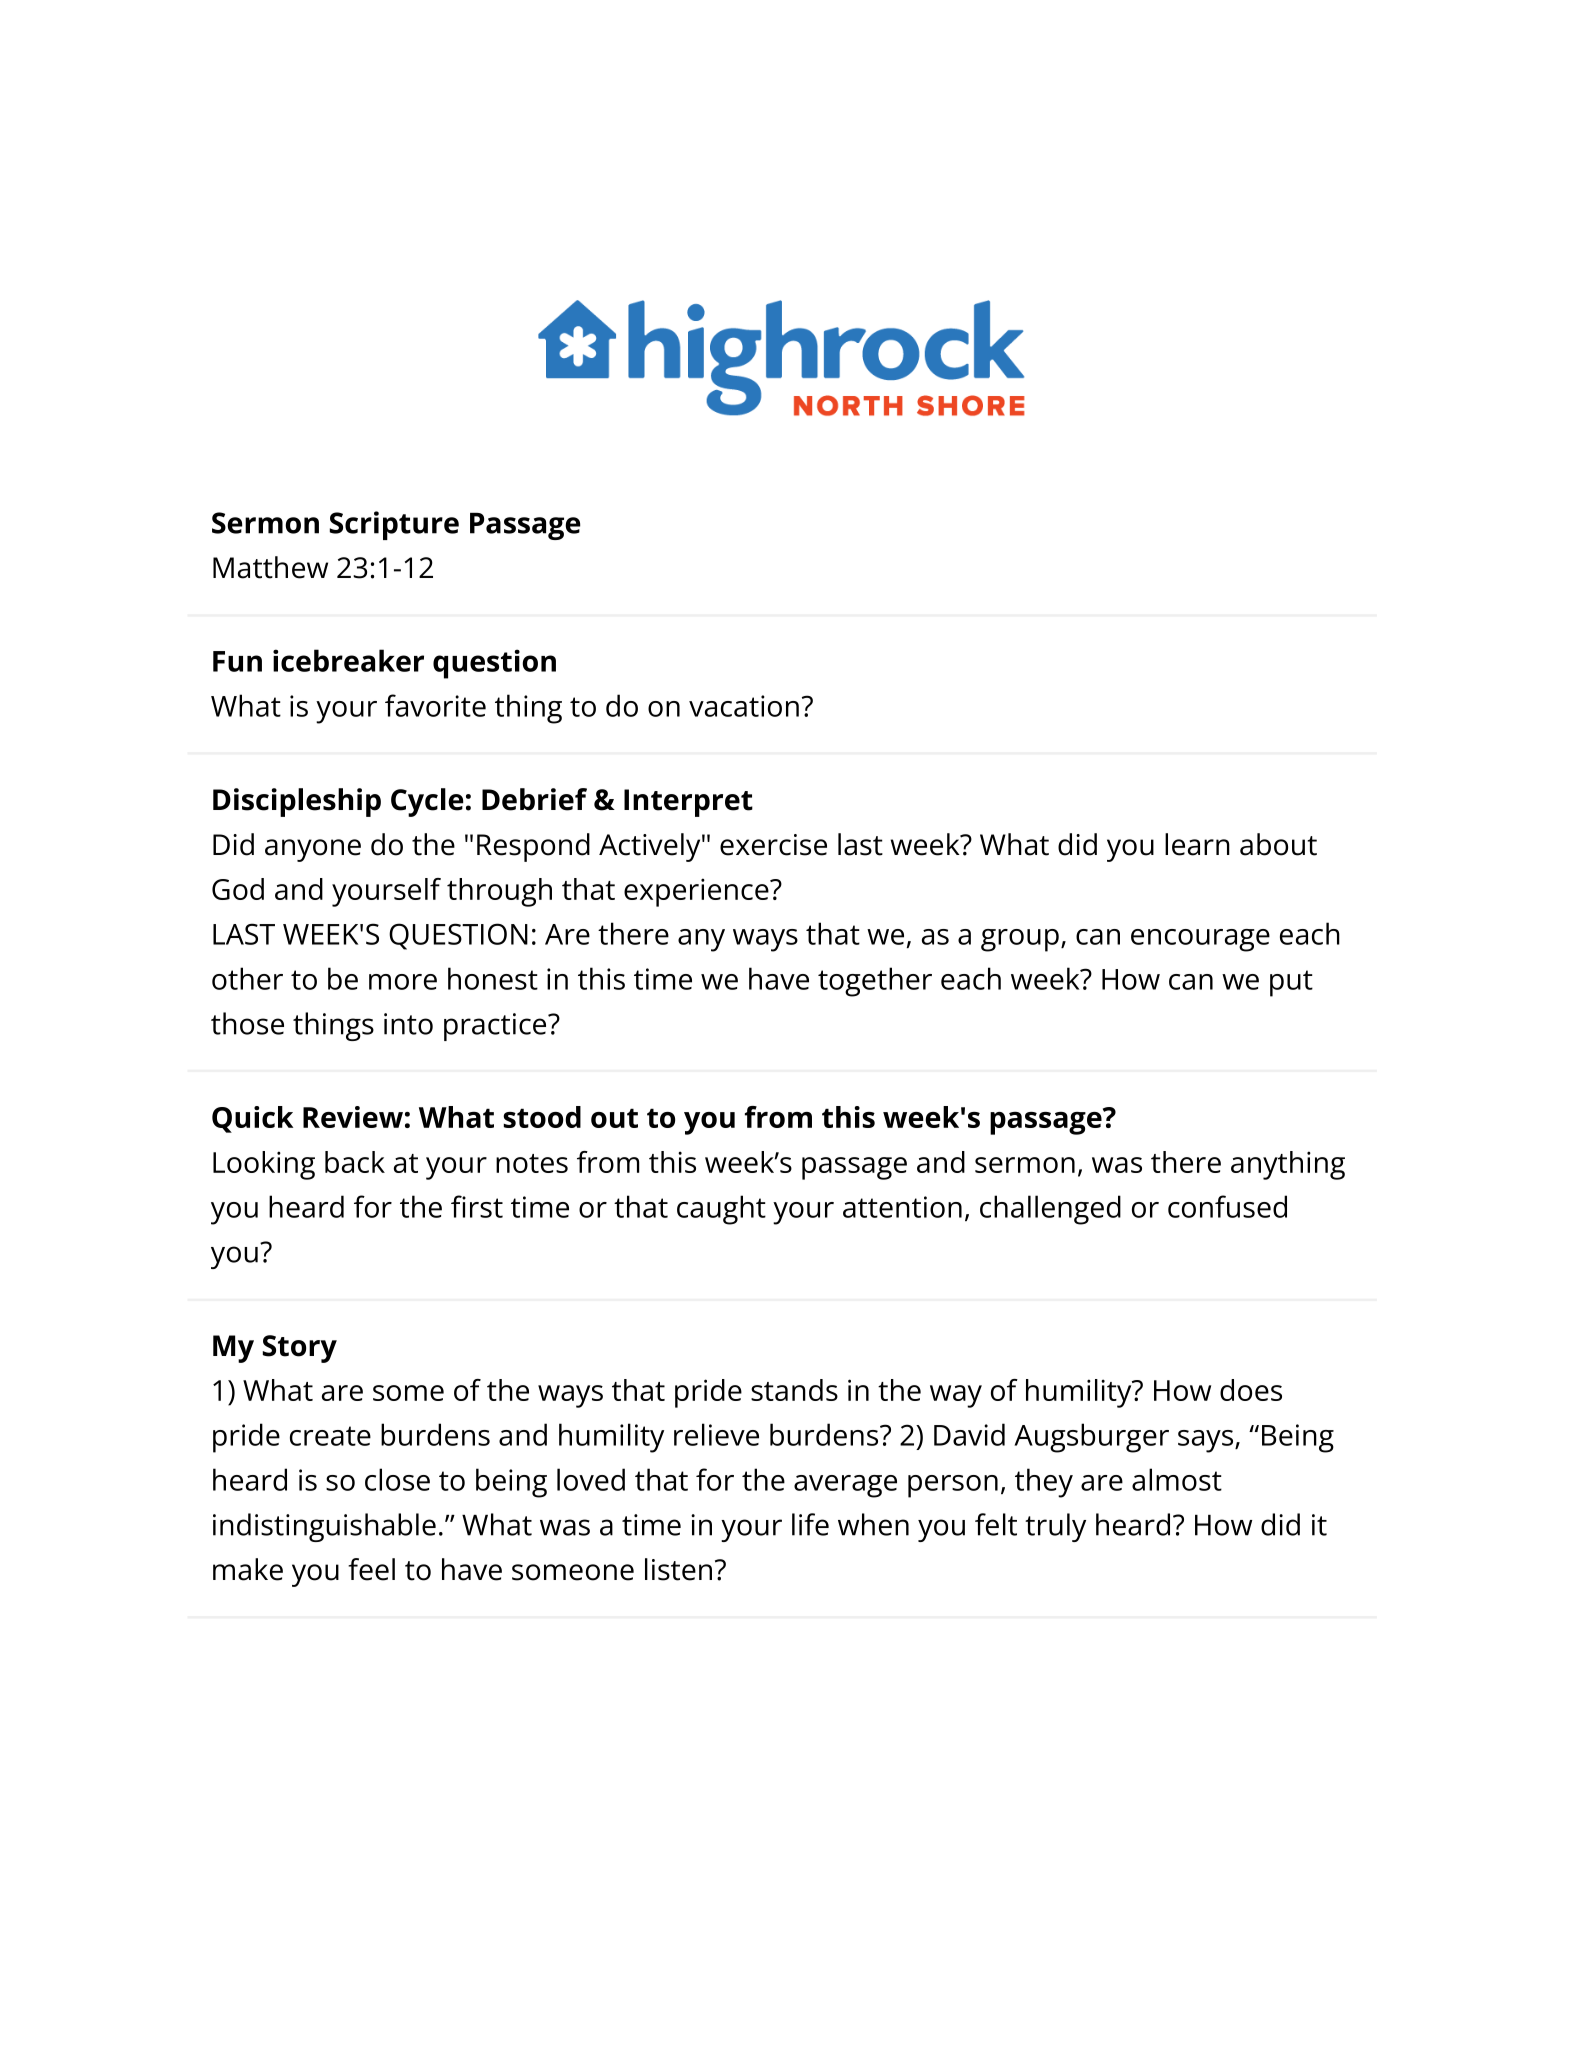  I want to click on indistinguishable, so click(324, 1527).
